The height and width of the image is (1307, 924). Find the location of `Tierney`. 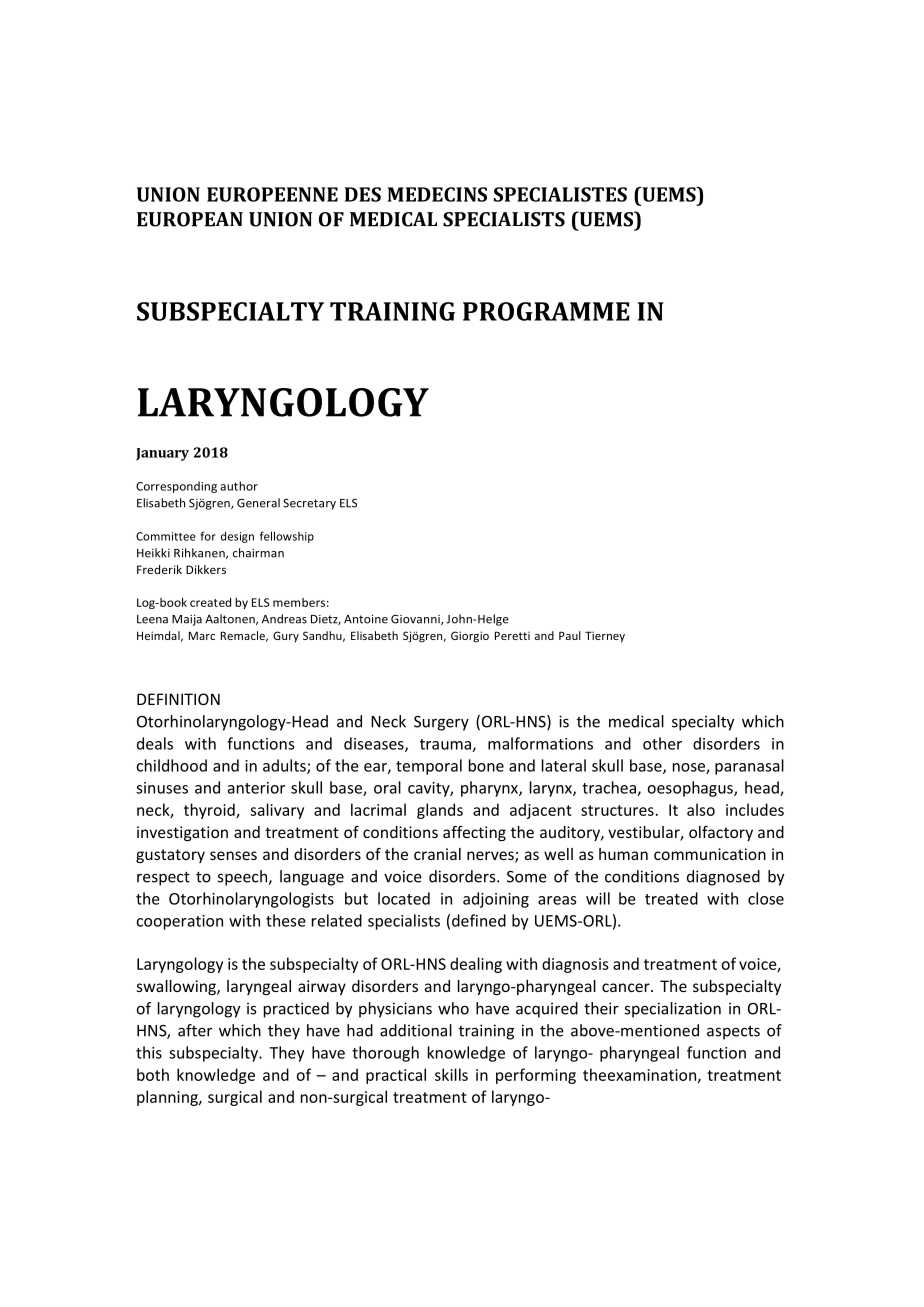

Tierney is located at coordinates (605, 637).
